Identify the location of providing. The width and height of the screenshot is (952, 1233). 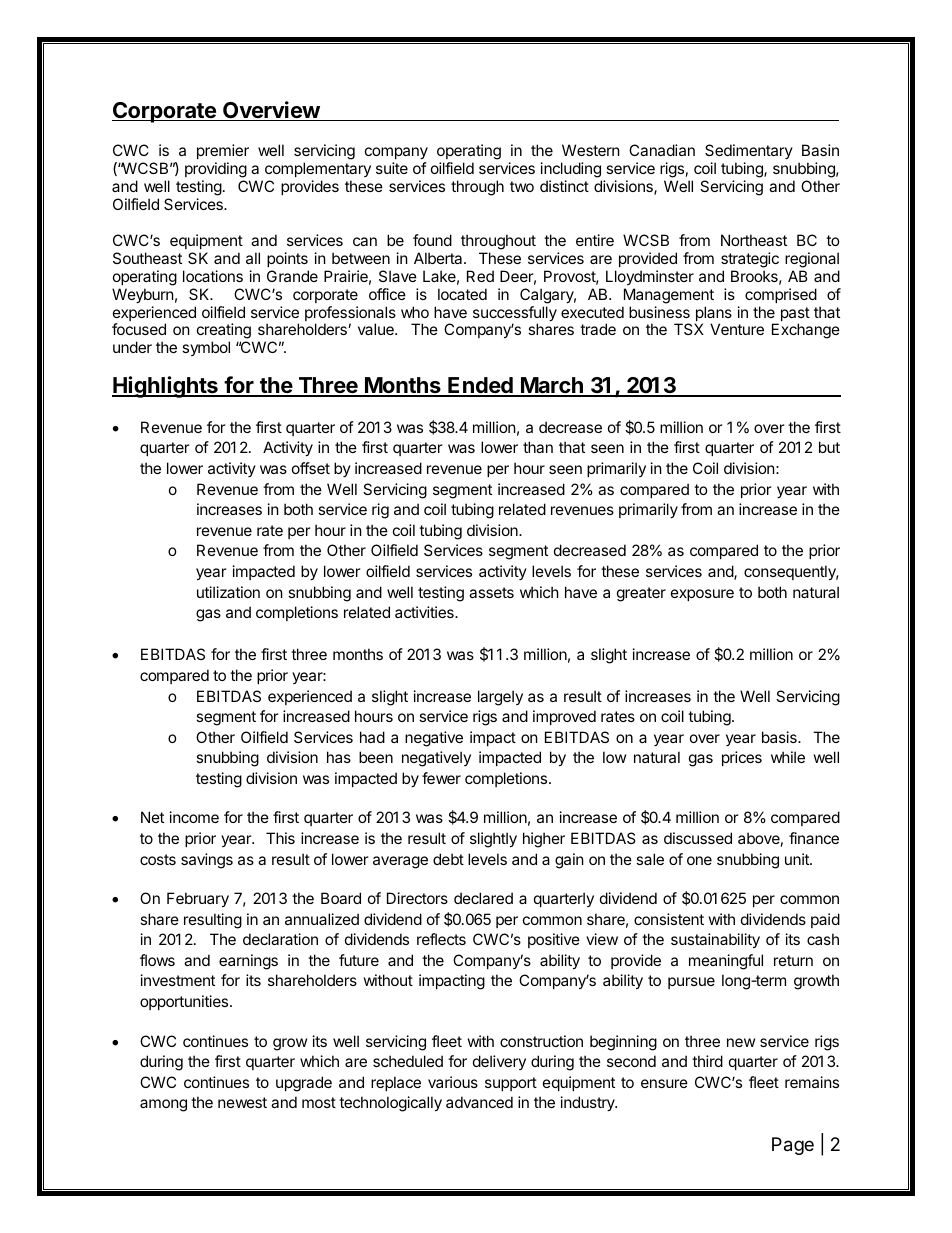
(216, 171).
